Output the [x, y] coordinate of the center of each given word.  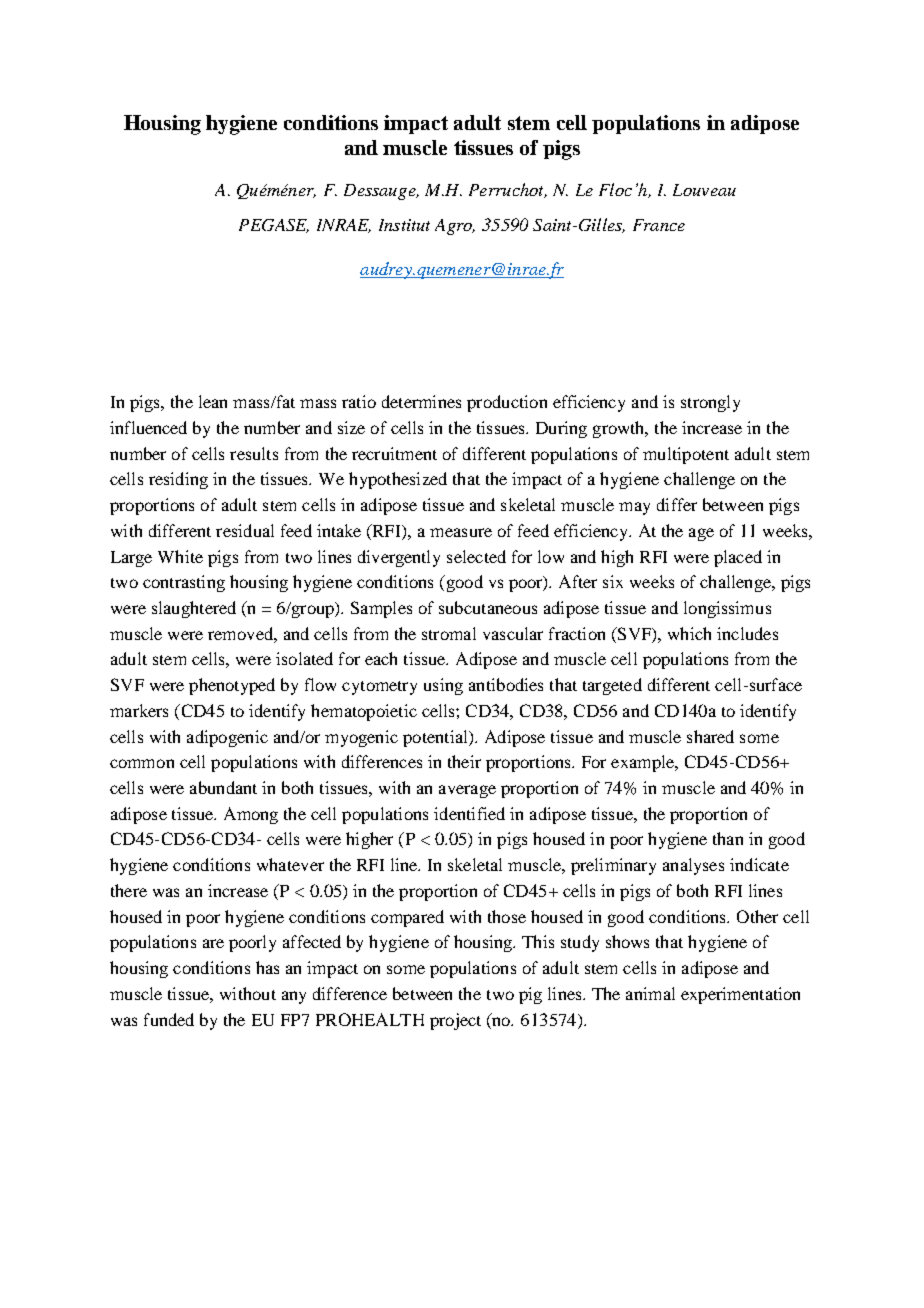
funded [169, 1019]
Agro [455, 227]
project [455, 1021]
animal [650, 993]
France [659, 225]
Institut [404, 225]
